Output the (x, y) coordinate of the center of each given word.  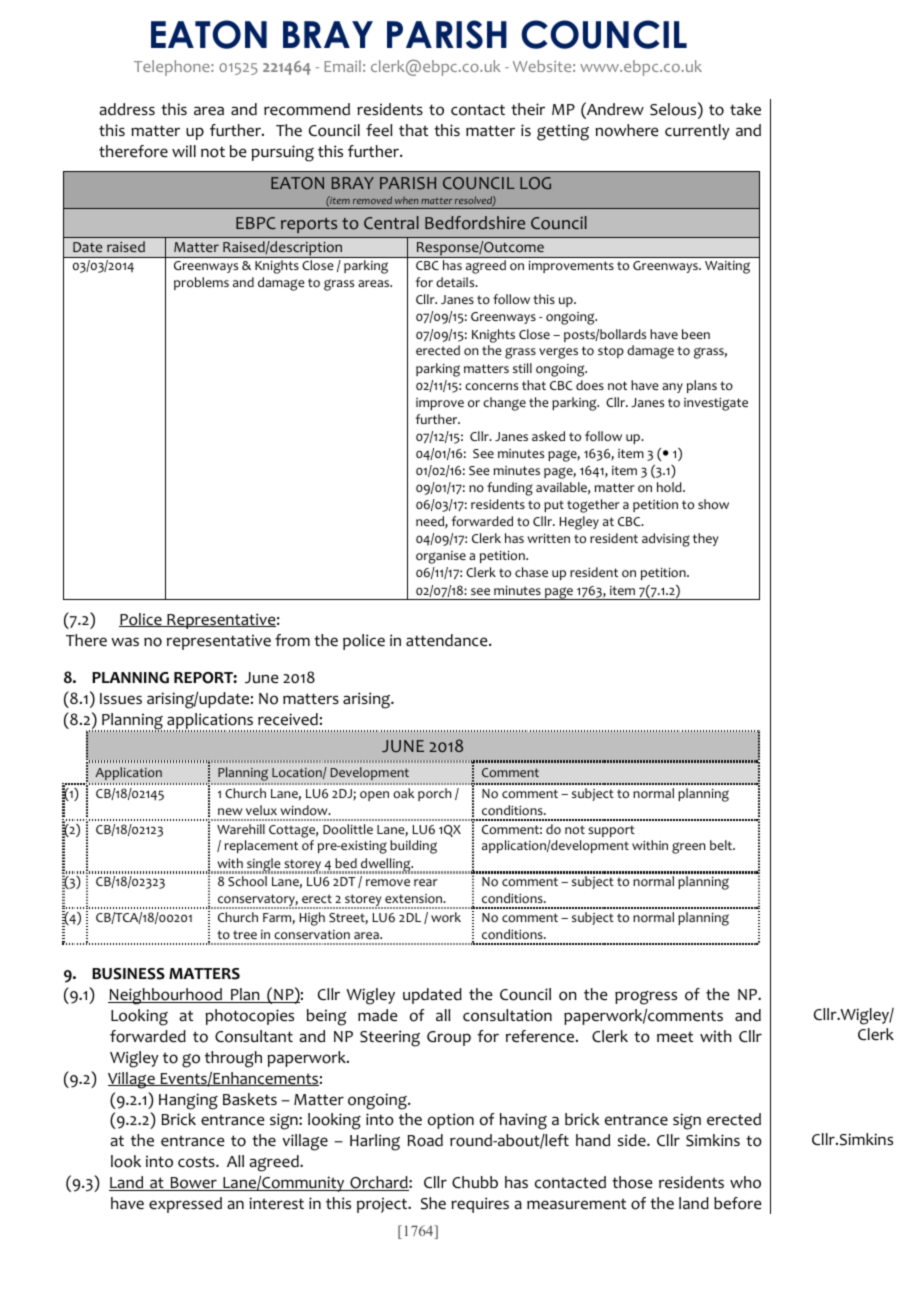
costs (197, 1162)
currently (697, 132)
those (632, 1182)
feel (379, 130)
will (184, 151)
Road (425, 1140)
